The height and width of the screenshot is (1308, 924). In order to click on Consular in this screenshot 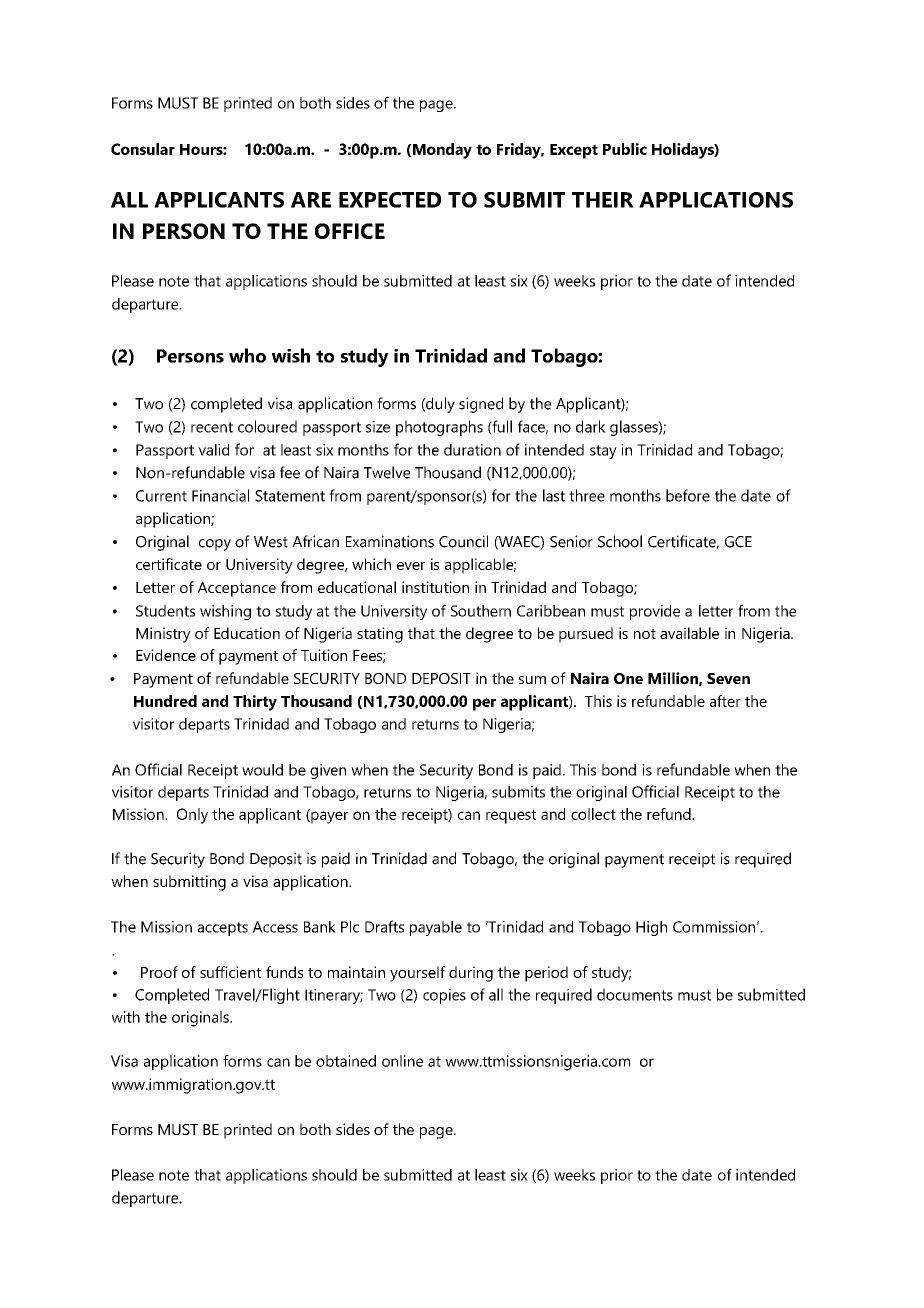, I will do `click(143, 149)`.
